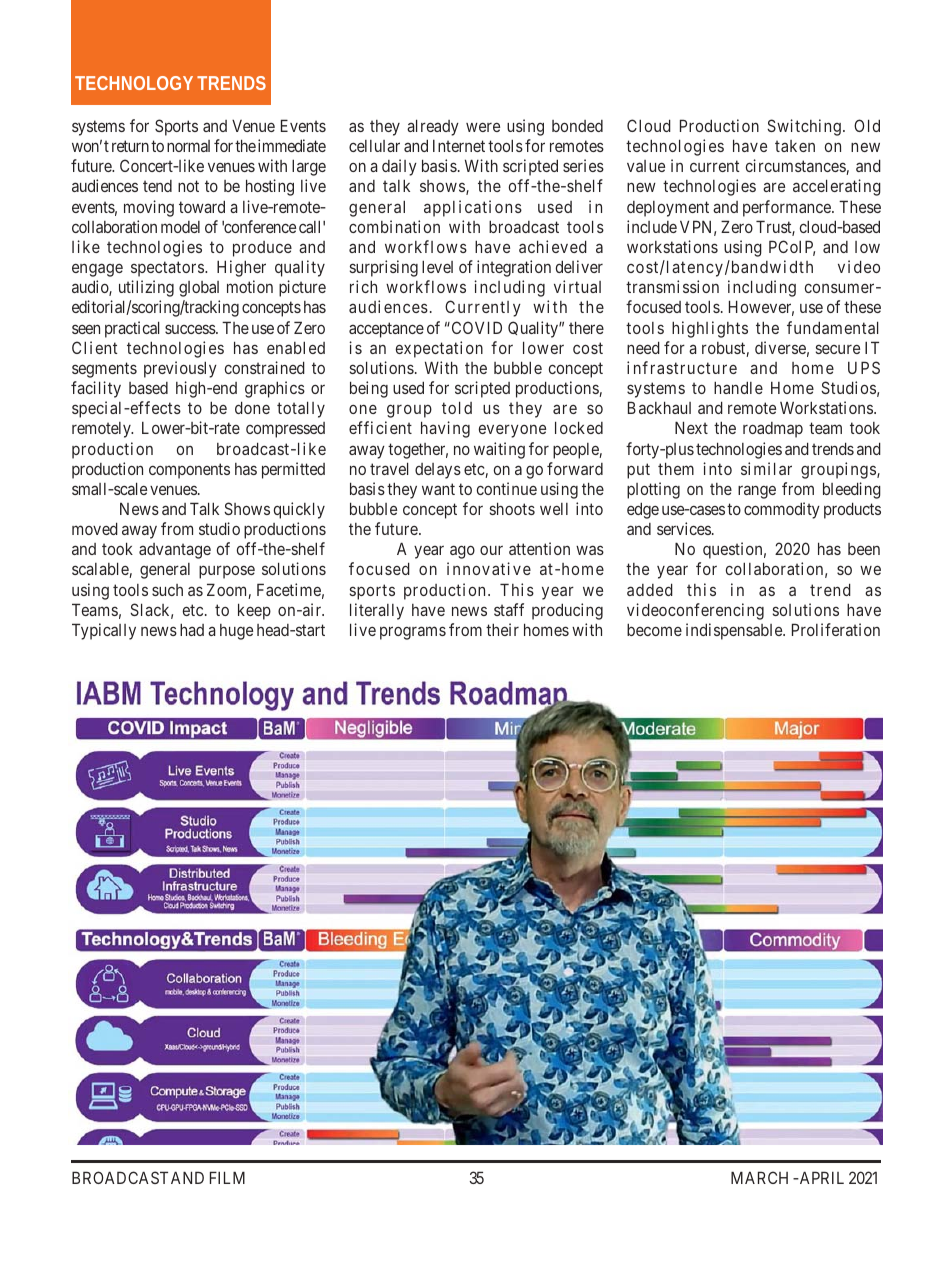 This image has height=1262, width=952. What do you see at coordinates (483, 127) in the image?
I see `were` at bounding box center [483, 127].
